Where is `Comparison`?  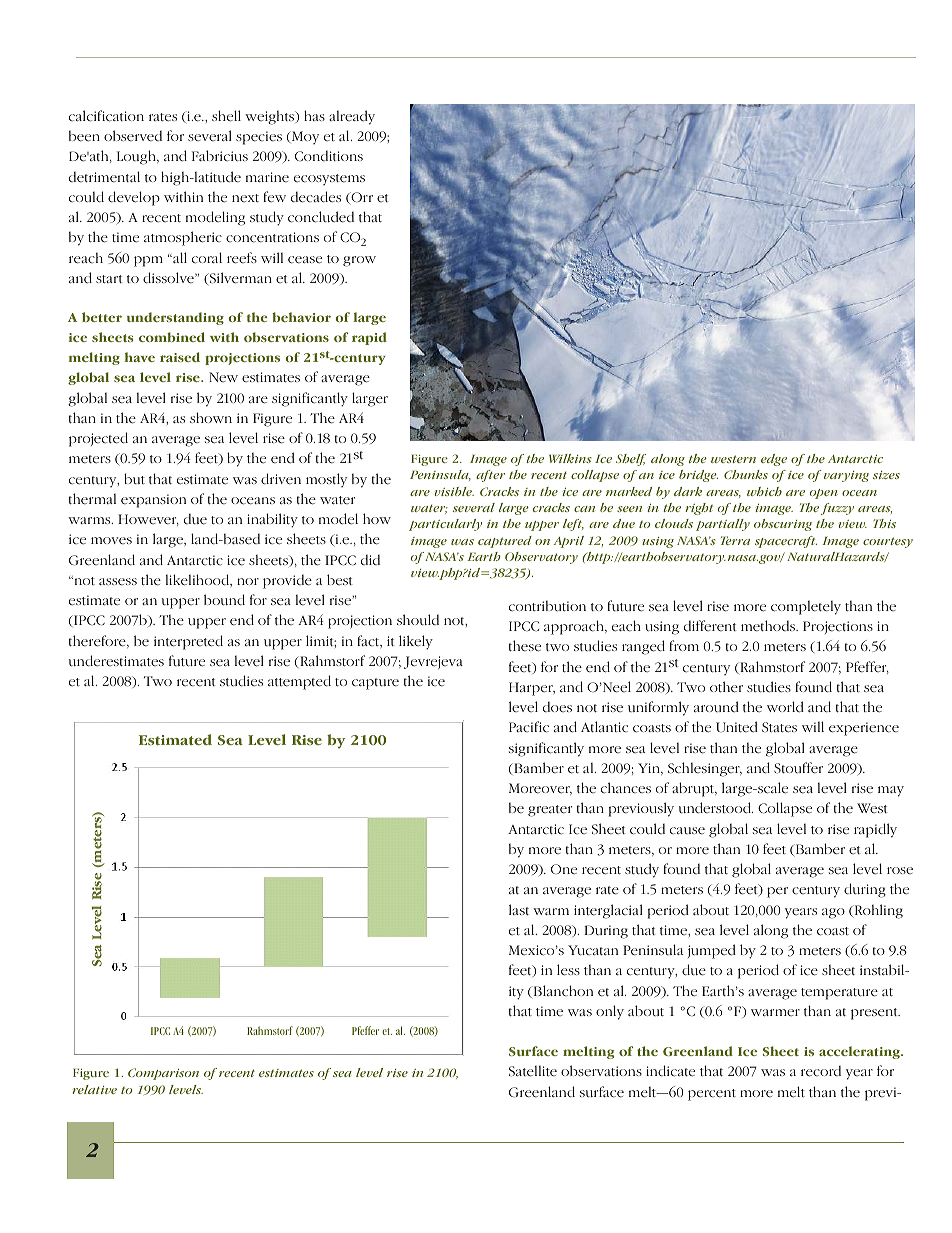 Comparison is located at coordinates (163, 1074).
